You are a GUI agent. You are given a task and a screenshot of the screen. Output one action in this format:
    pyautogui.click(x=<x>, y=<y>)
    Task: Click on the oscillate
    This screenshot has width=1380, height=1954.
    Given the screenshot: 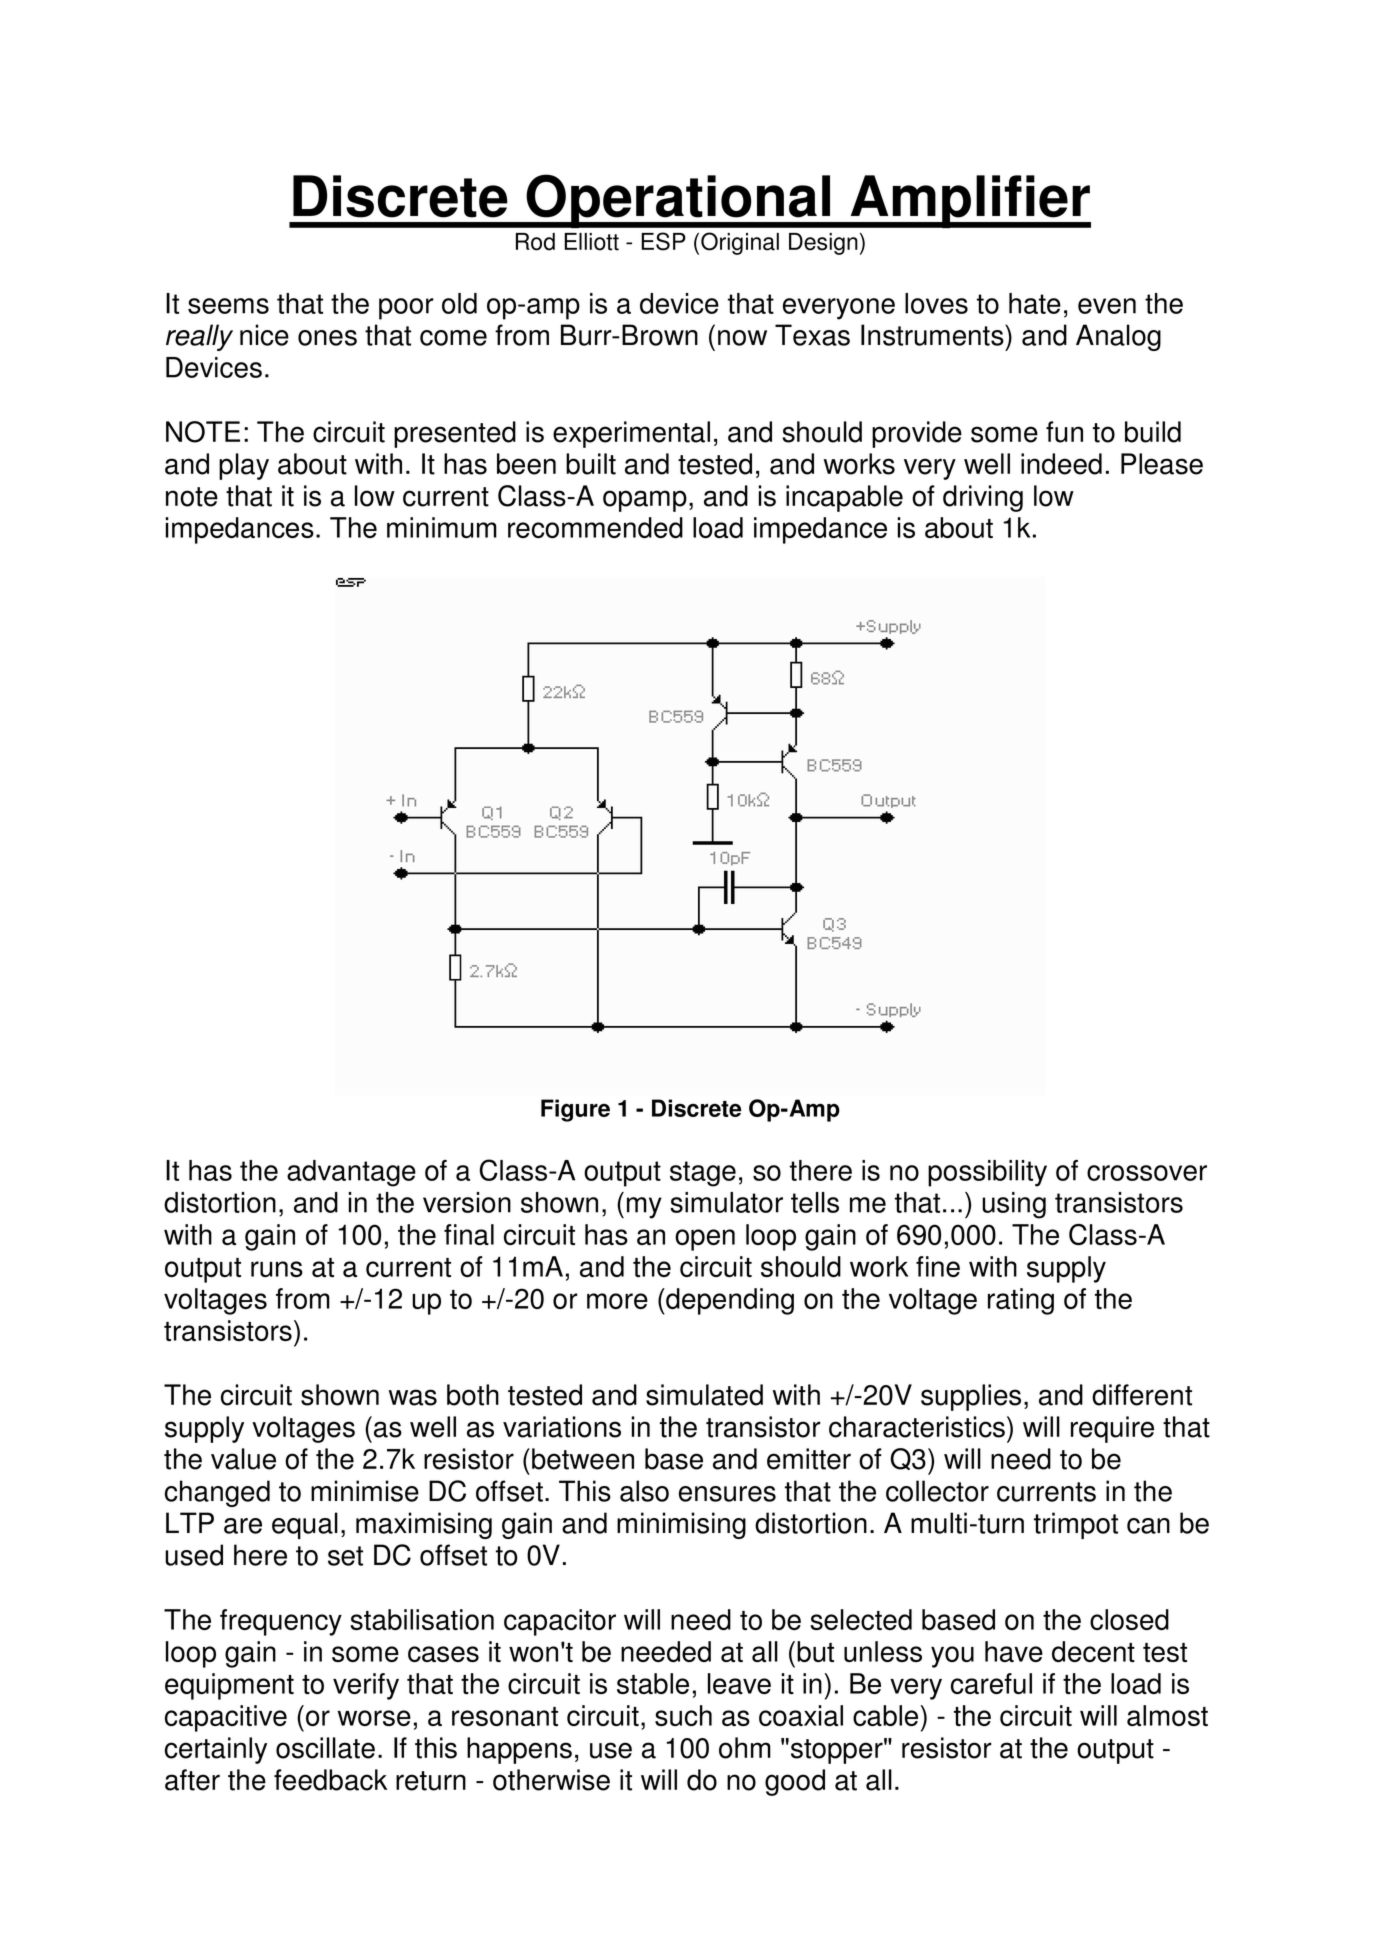 What is the action you would take?
    pyautogui.click(x=325, y=1748)
